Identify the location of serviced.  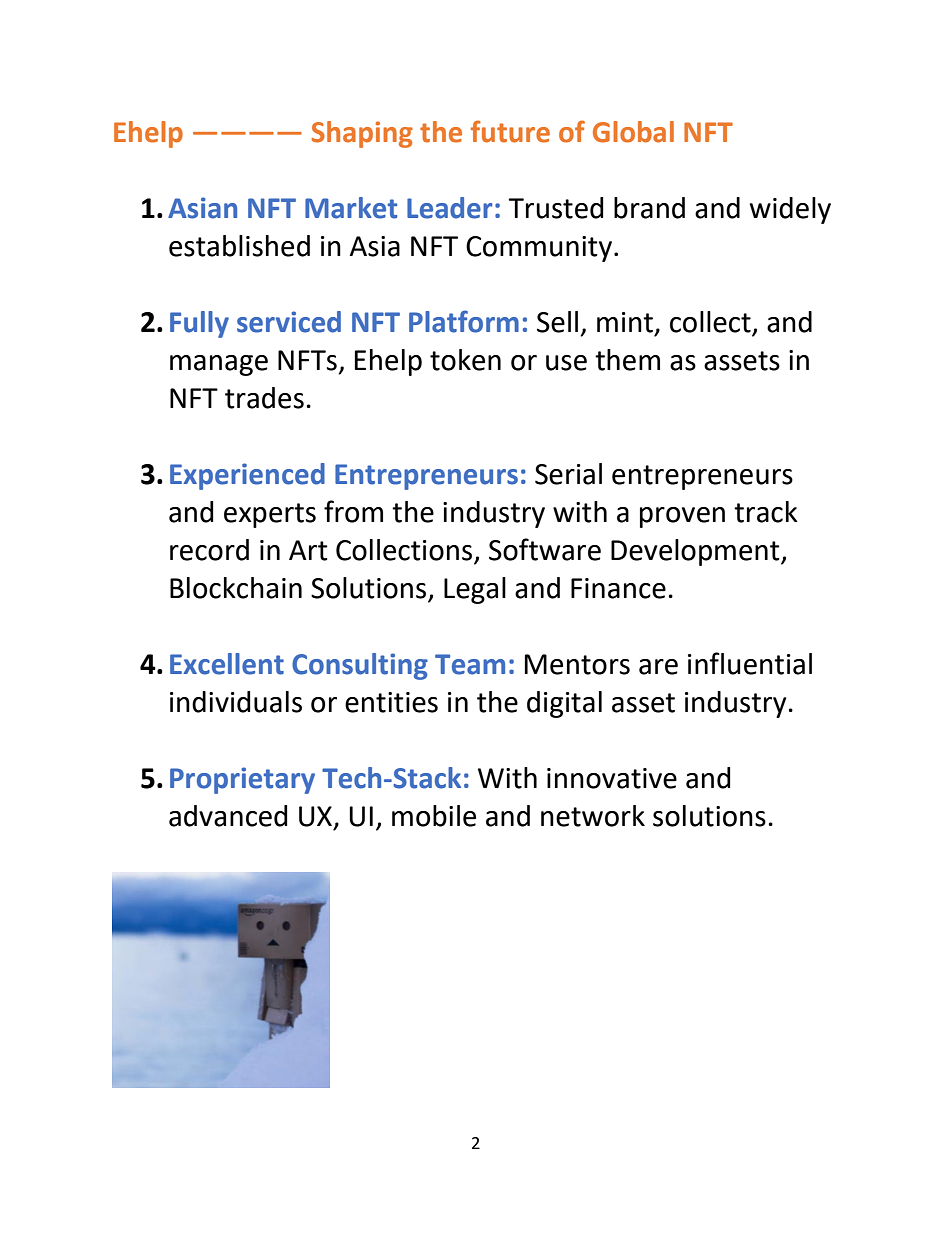
(289, 322).
